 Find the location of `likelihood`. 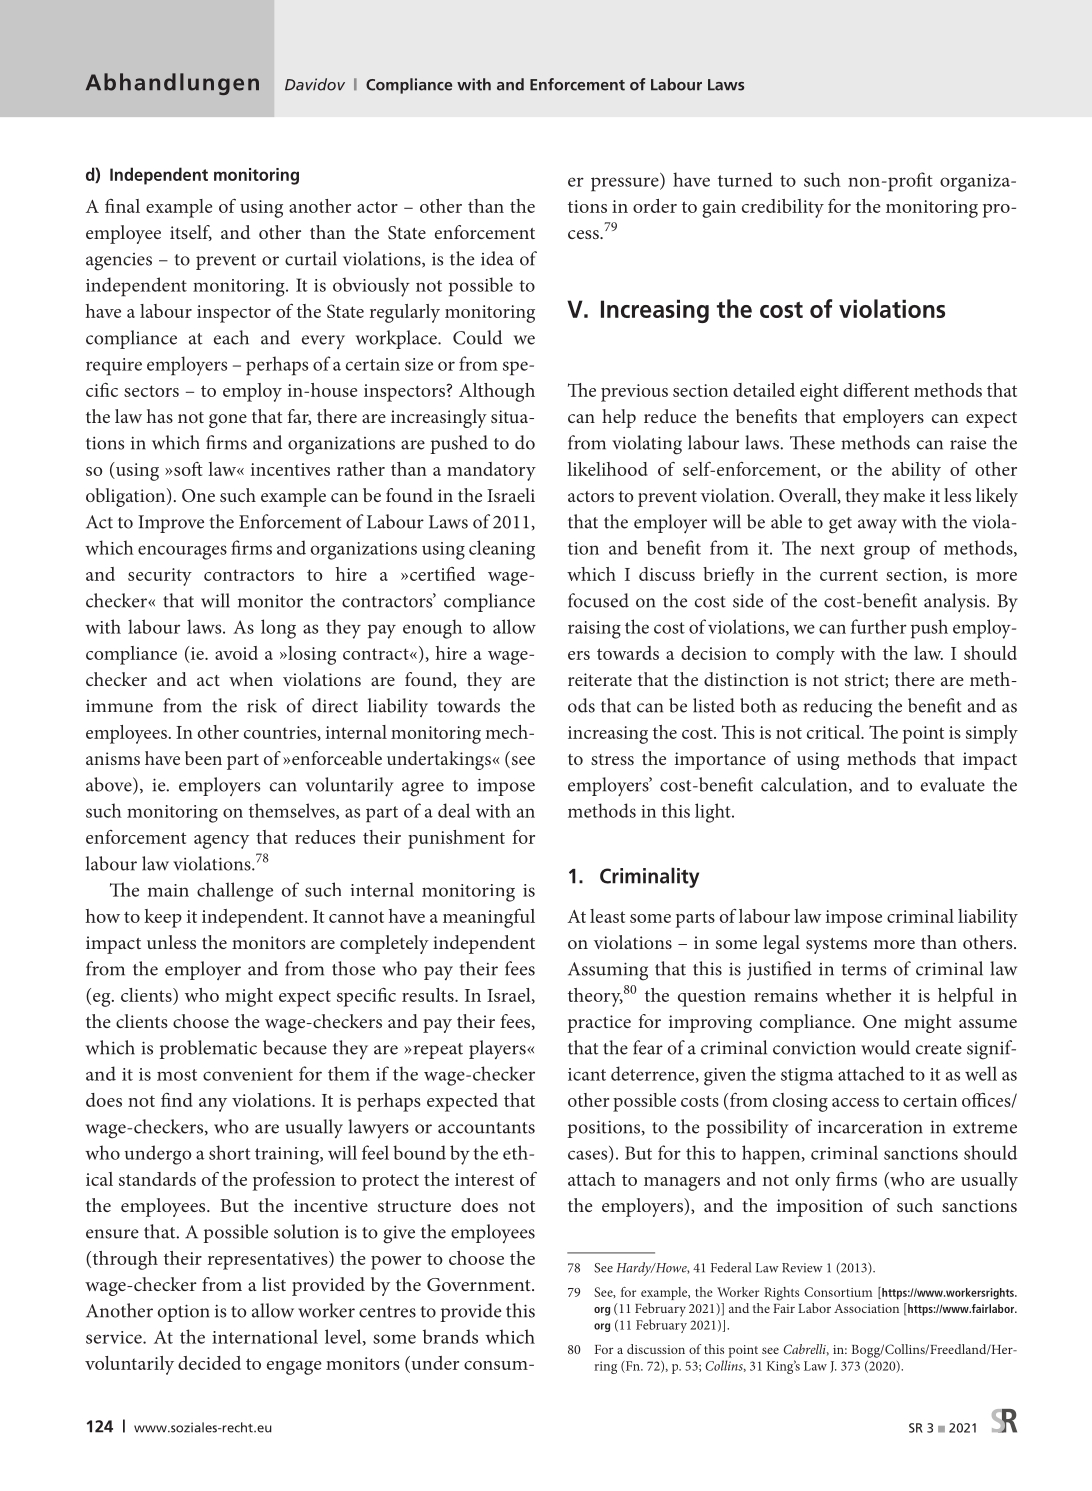

likelihood is located at coordinates (607, 469).
